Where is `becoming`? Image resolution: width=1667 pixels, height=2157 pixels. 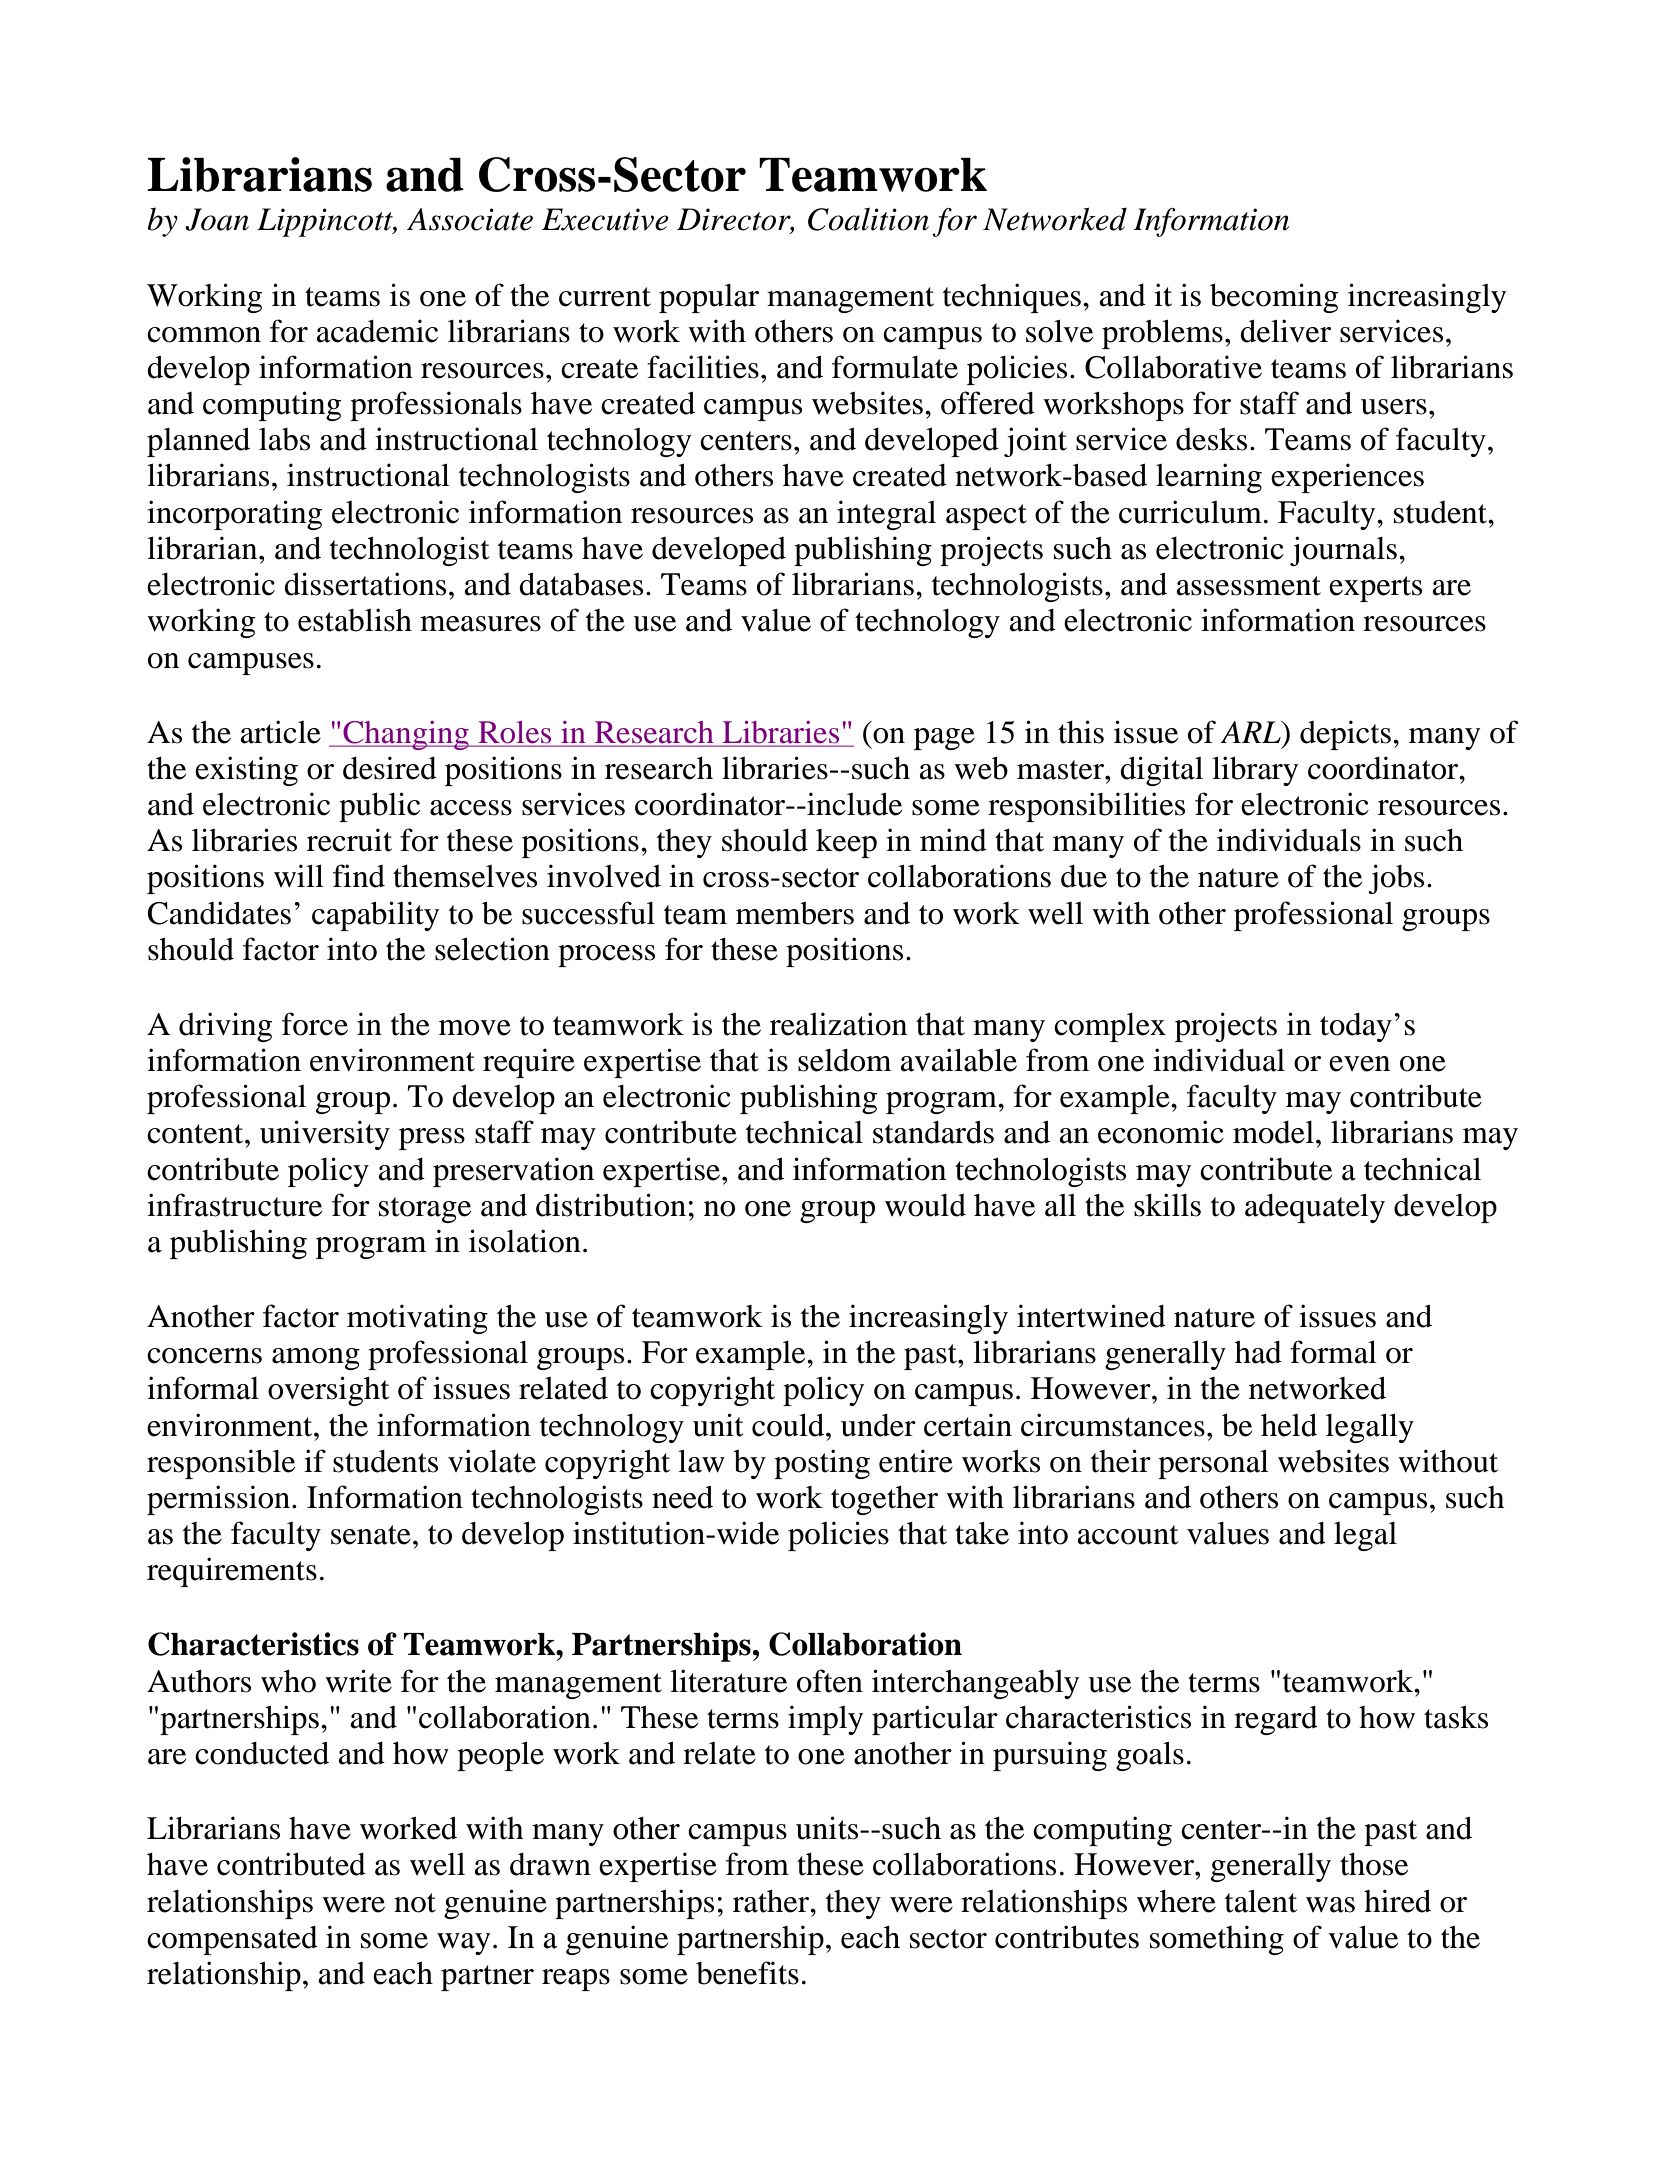
becoming is located at coordinates (1274, 298).
